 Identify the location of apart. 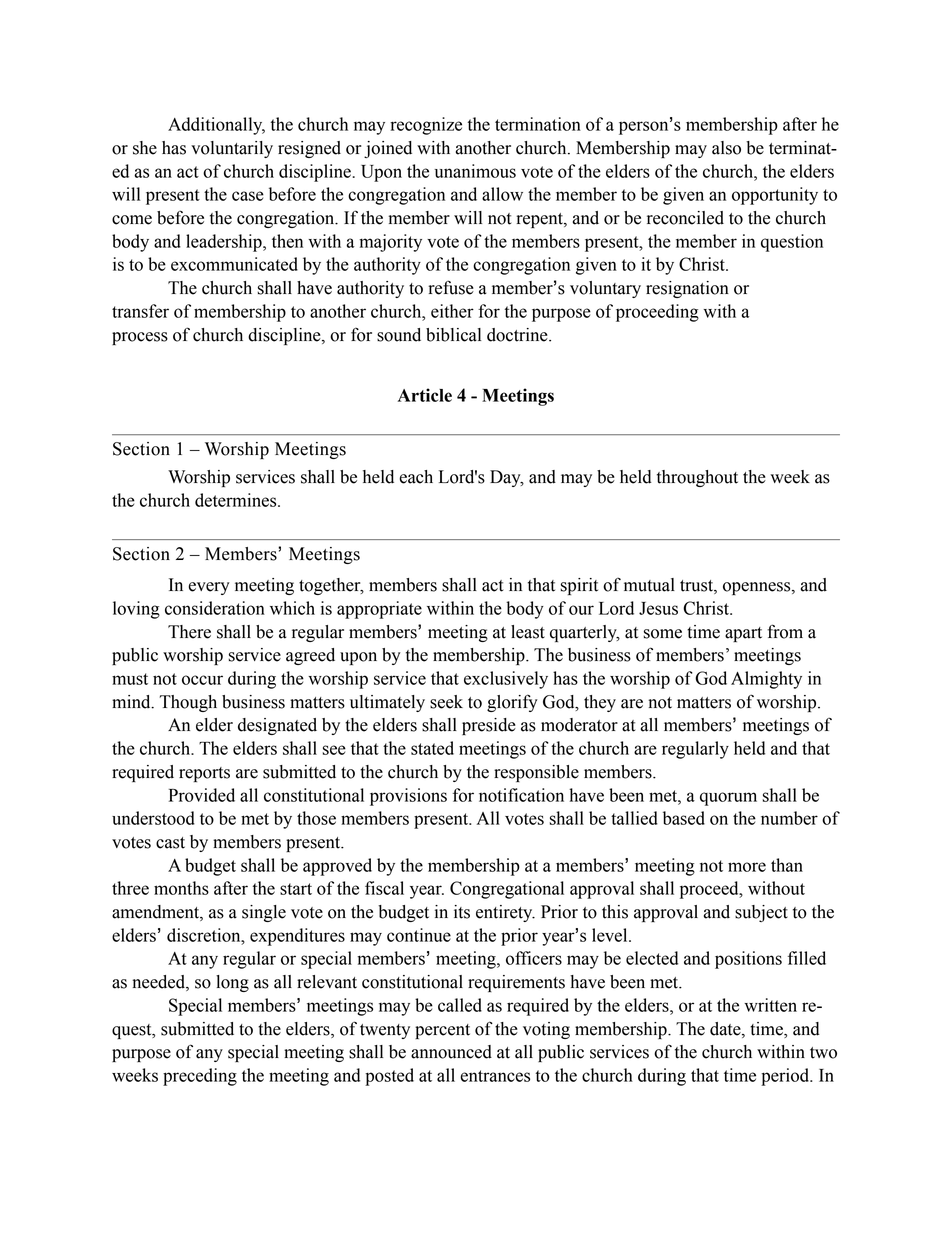
(743, 634).
